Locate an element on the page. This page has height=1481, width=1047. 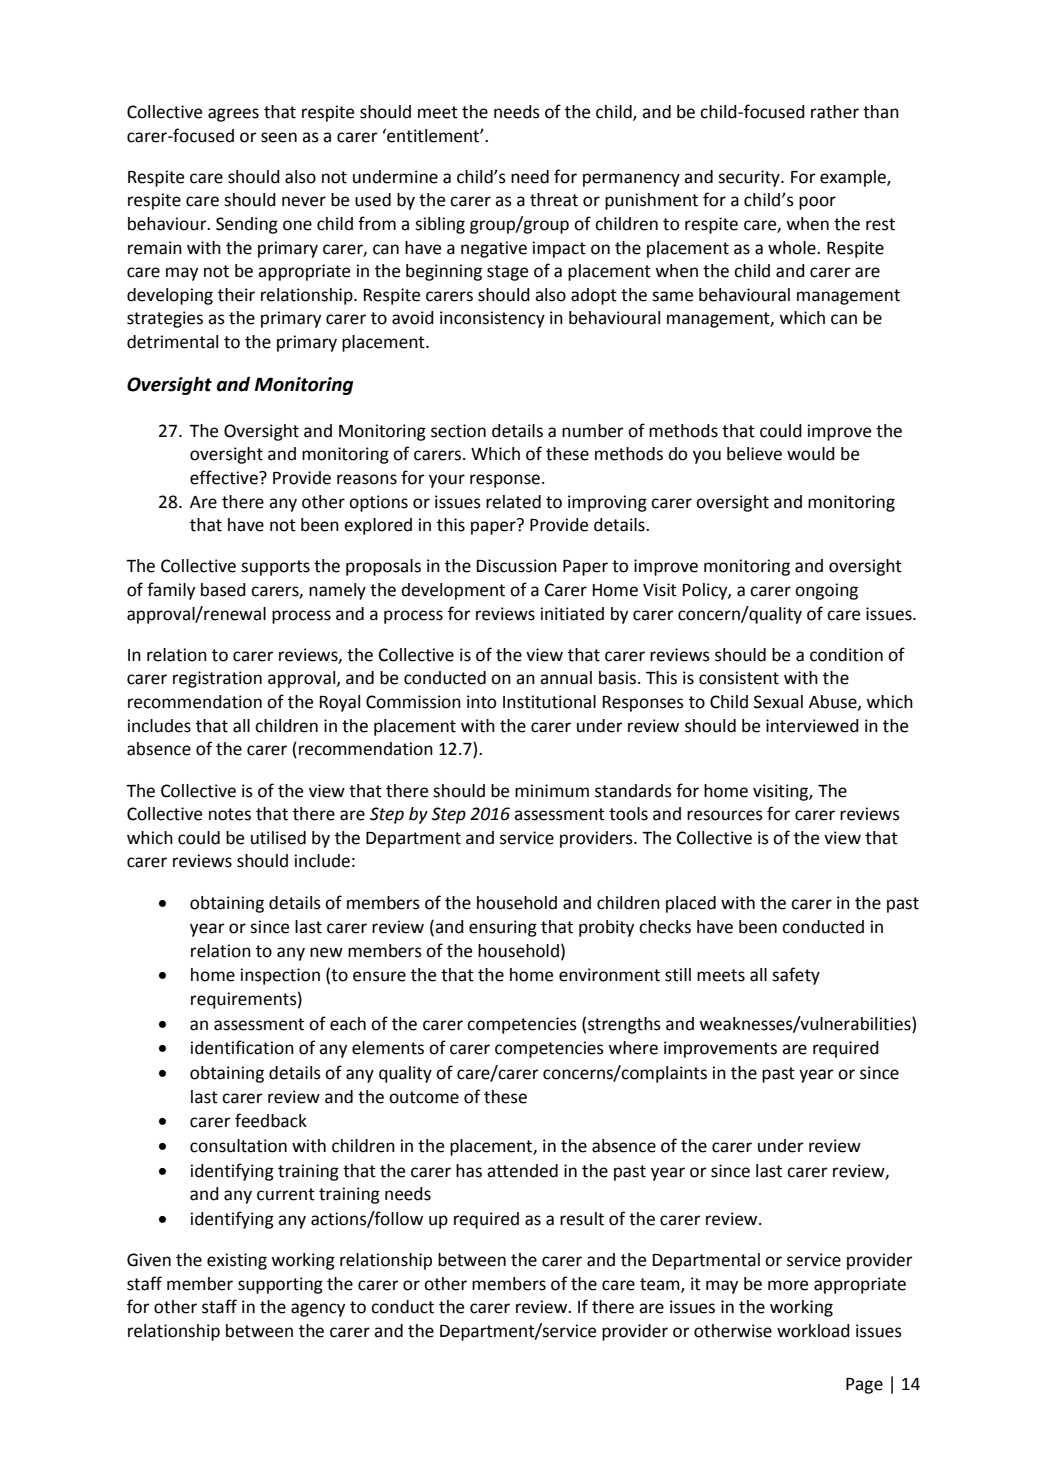
agrees is located at coordinates (233, 115).
